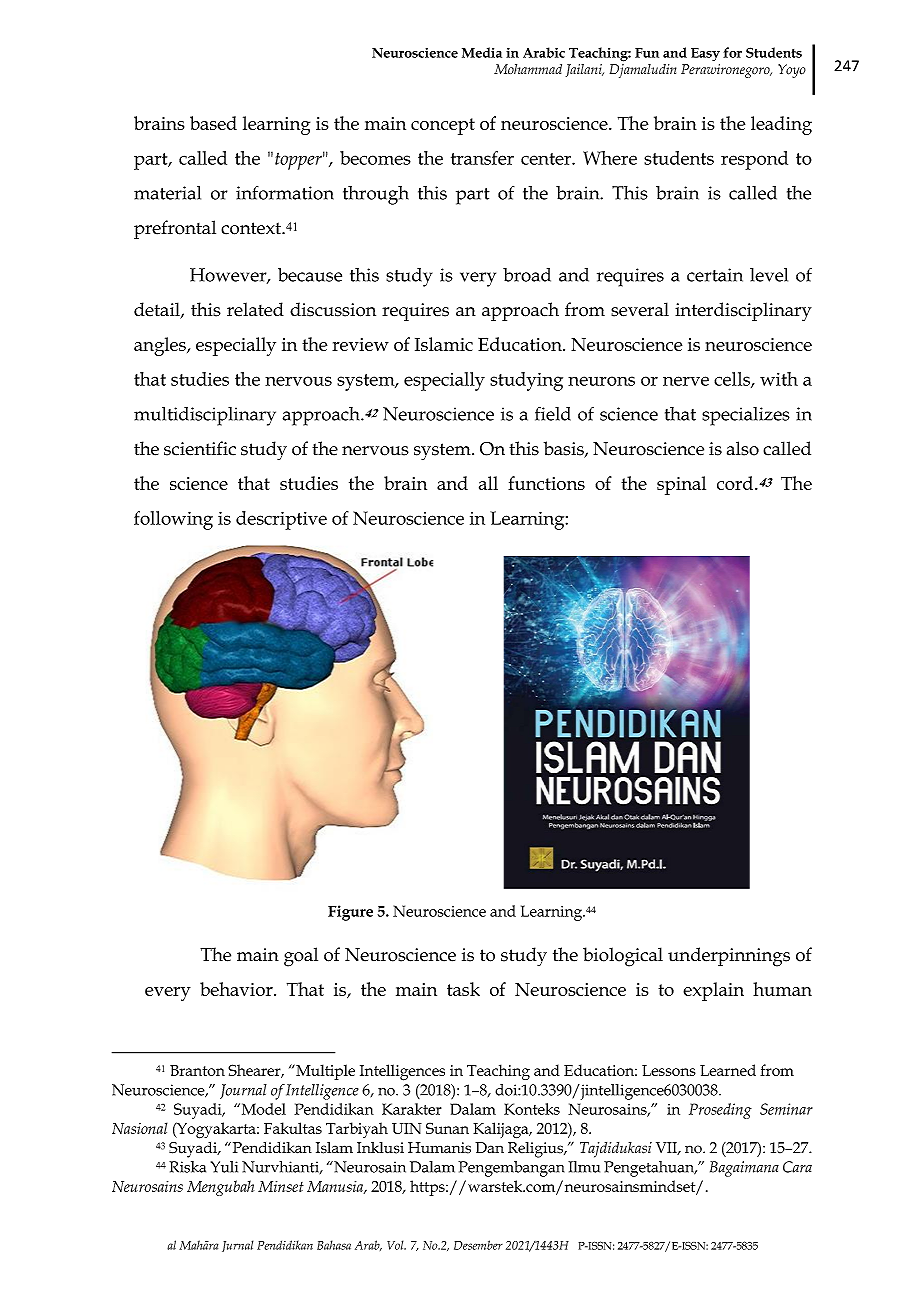 This screenshot has width=924, height=1308. What do you see at coordinates (705, 54) in the screenshot?
I see `Easy` at bounding box center [705, 54].
